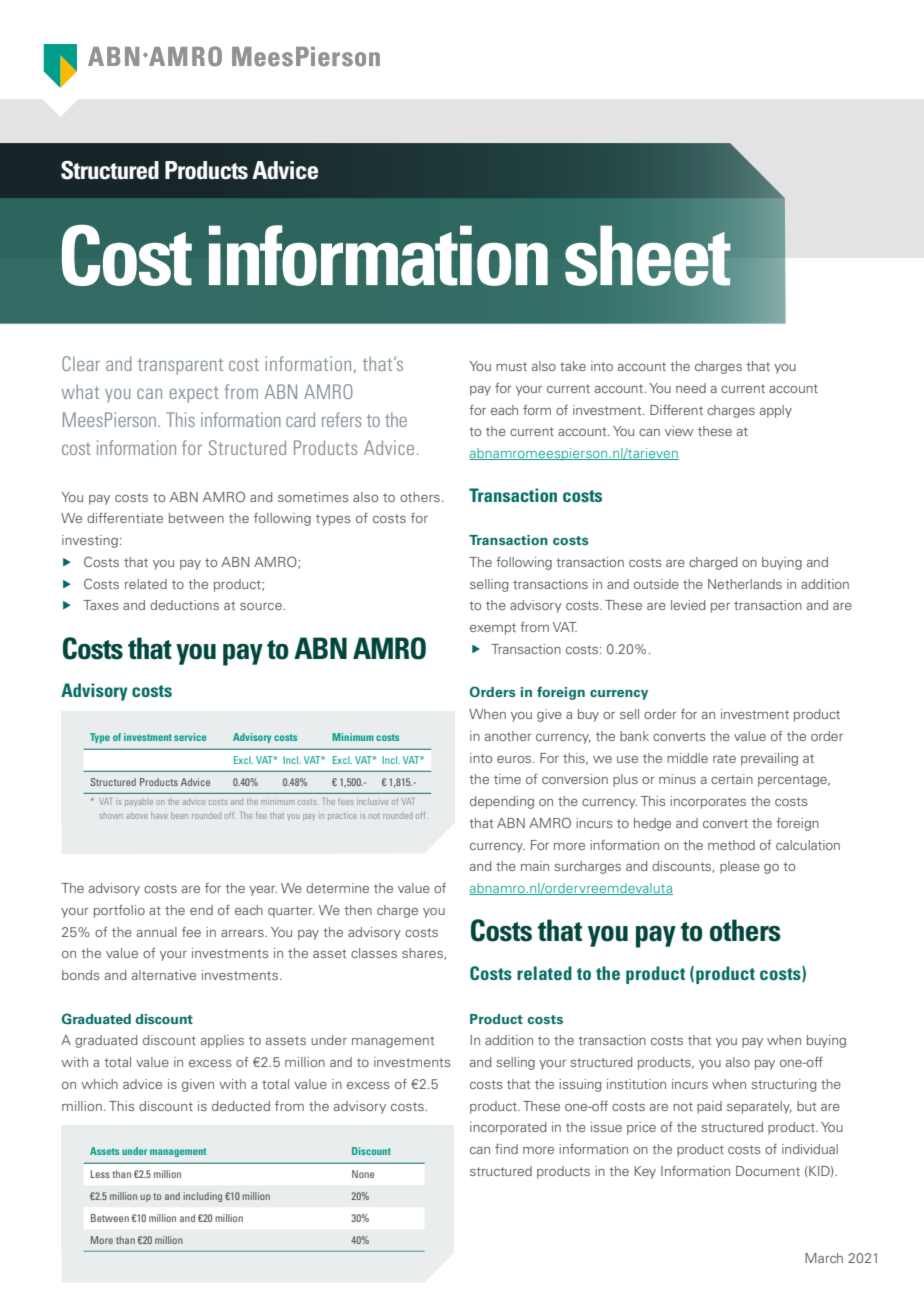 Image resolution: width=924 pixels, height=1308 pixels. I want to click on exempt, so click(493, 629).
